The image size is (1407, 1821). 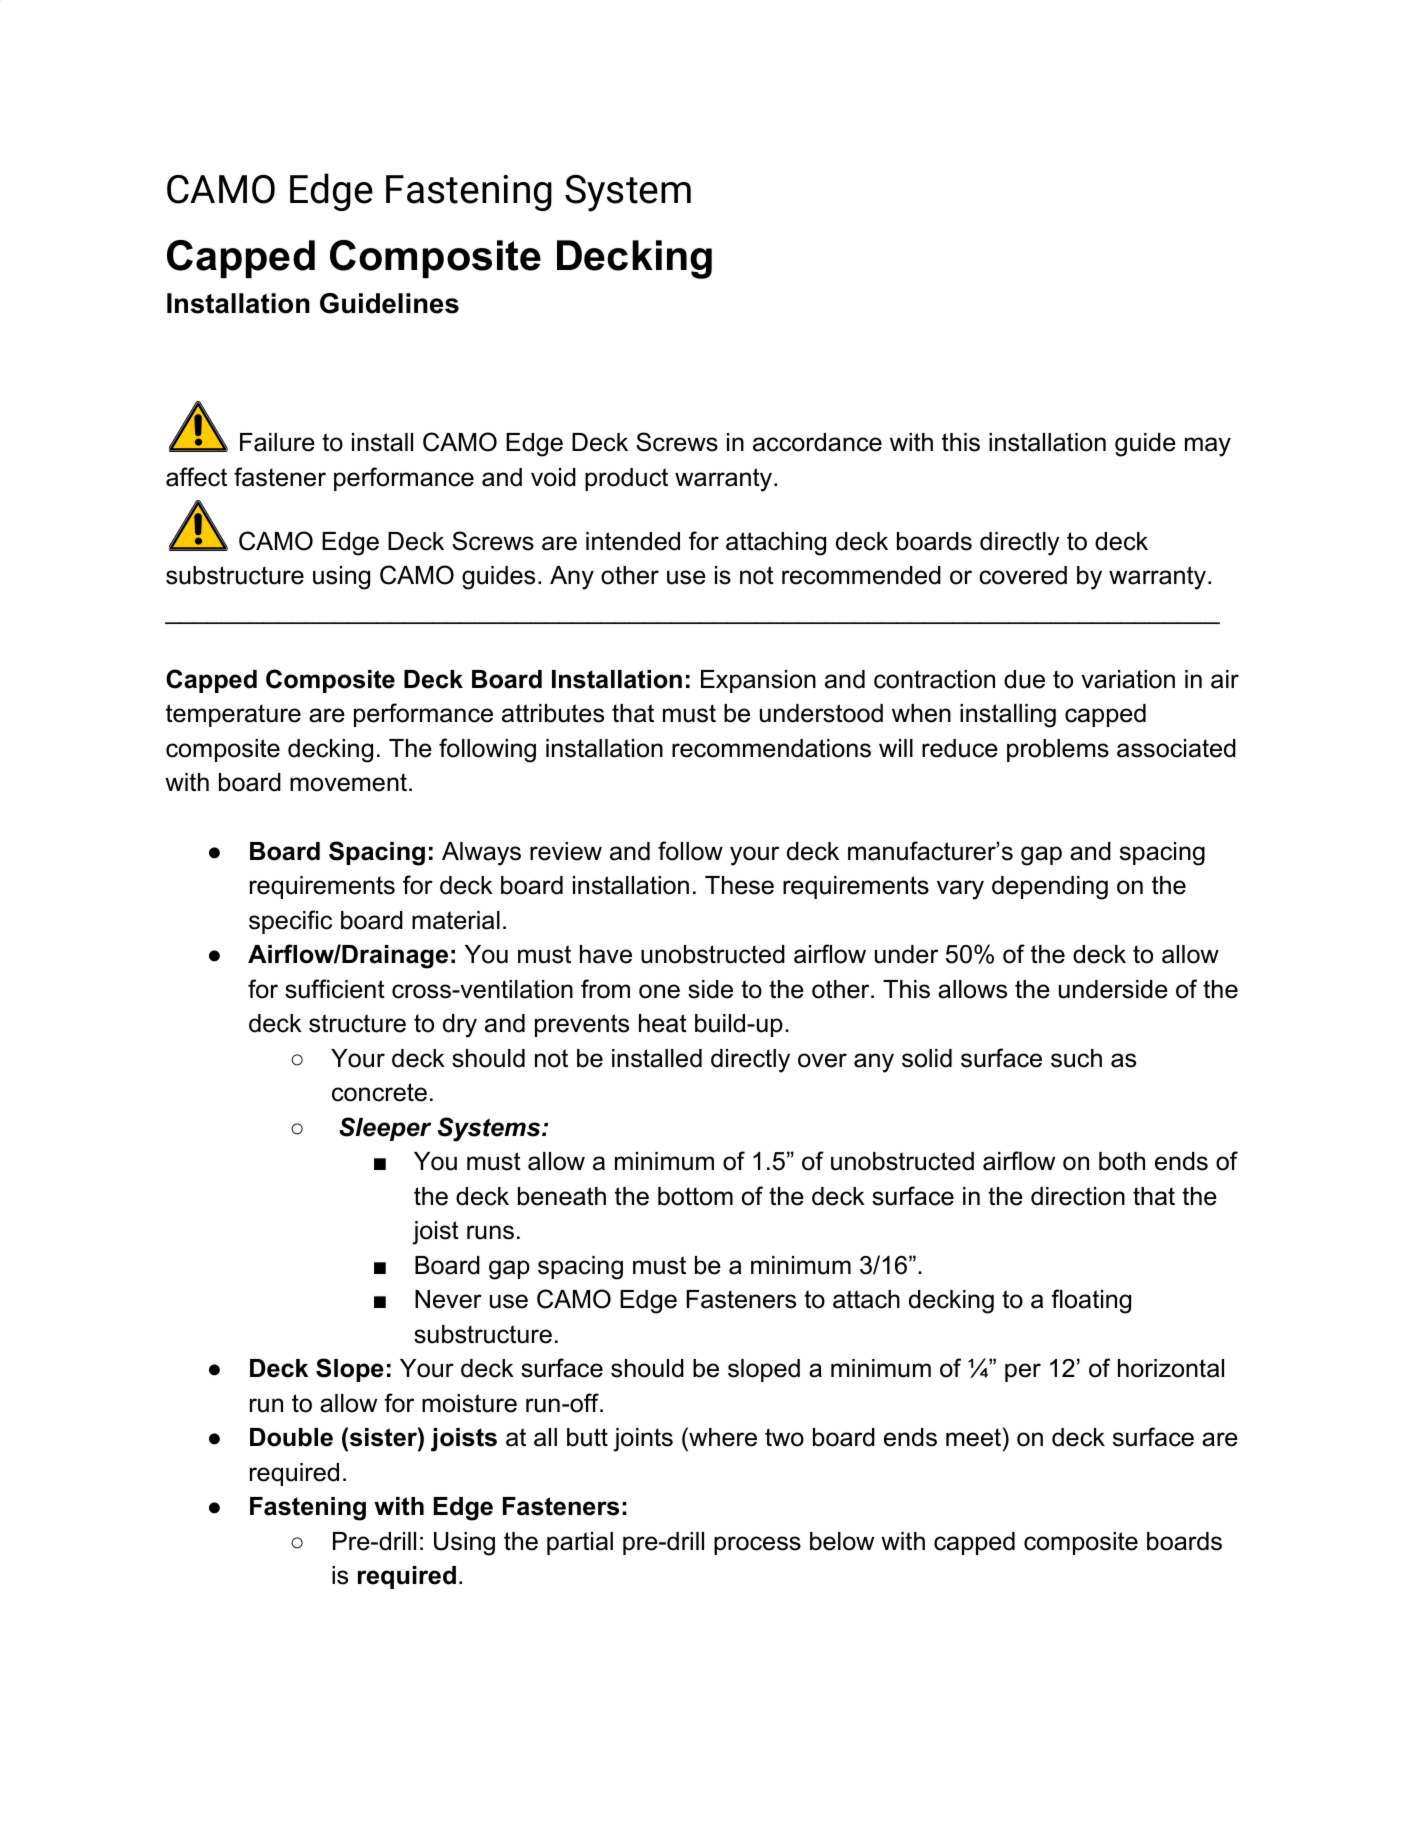 I want to click on meet, so click(x=973, y=1437).
